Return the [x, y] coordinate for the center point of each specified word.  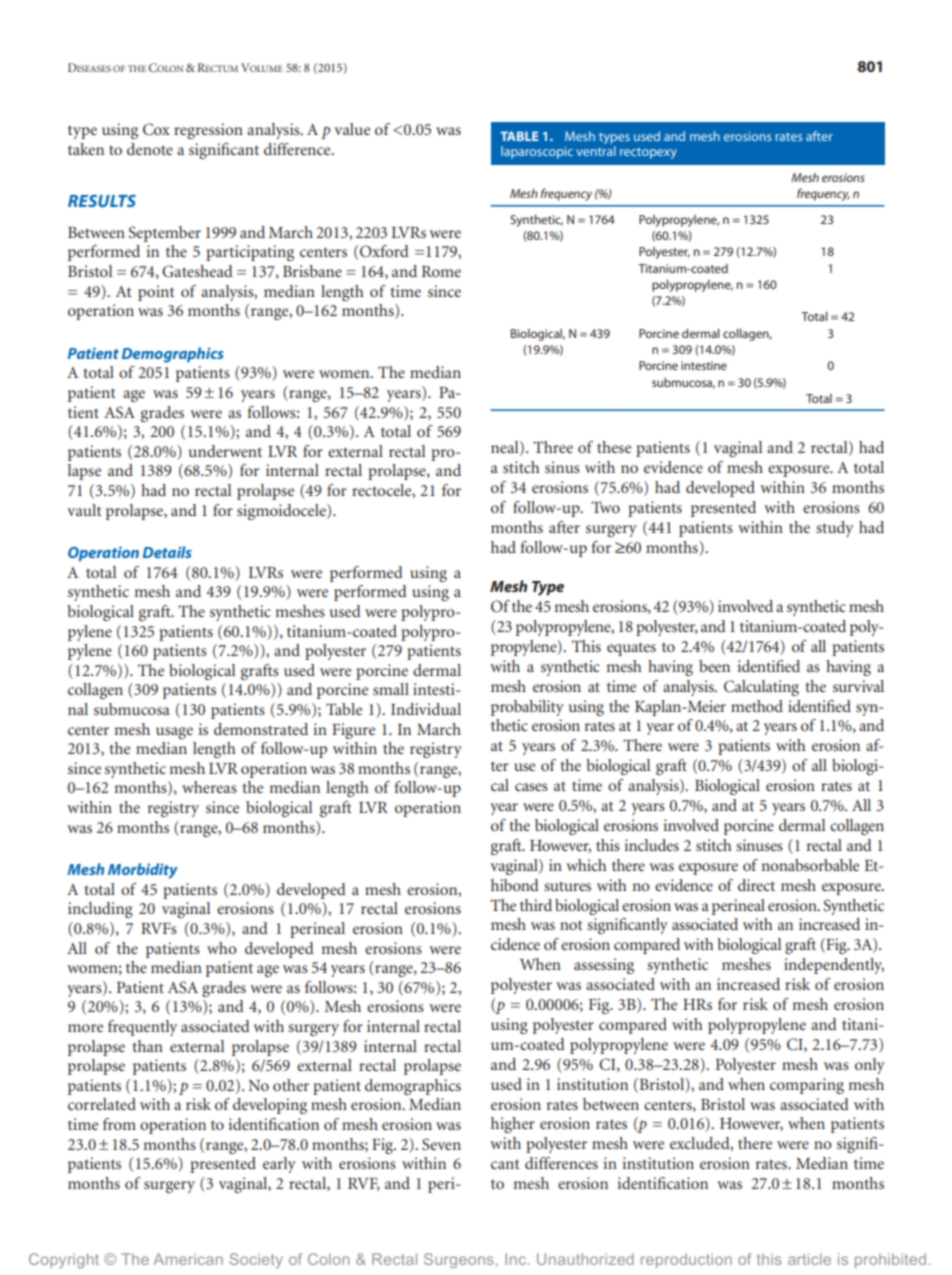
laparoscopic [537, 152]
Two [605, 507]
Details [167, 552]
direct [756, 885]
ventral [596, 151]
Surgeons [459, 1260]
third [536, 905]
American [188, 1259]
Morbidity [143, 871]
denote [150, 149]
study [834, 529]
